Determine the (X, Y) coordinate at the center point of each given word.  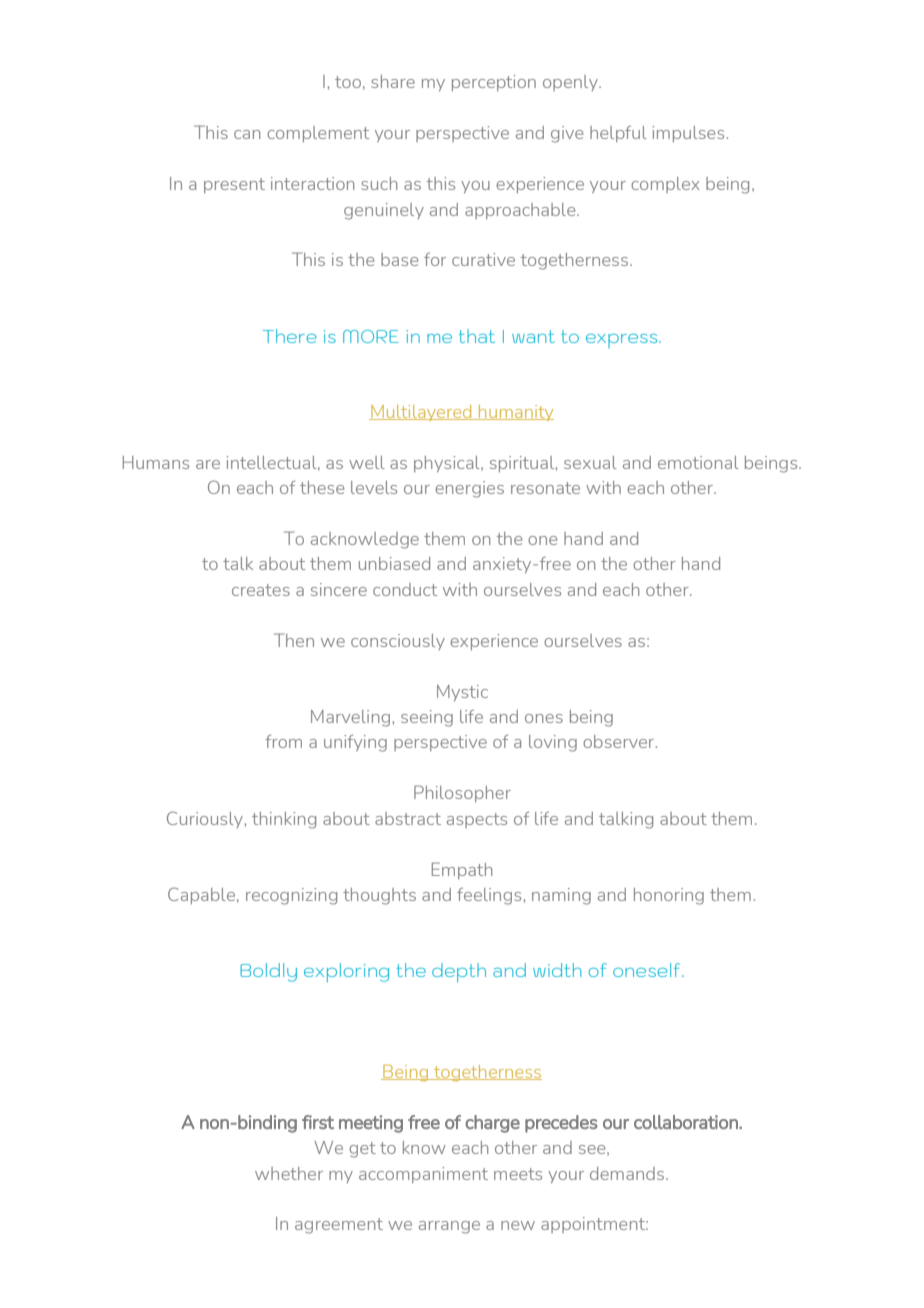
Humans (156, 462)
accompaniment (423, 1175)
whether (289, 1173)
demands (628, 1173)
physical (448, 464)
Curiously (206, 819)
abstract (408, 818)
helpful (618, 134)
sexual (590, 462)
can (247, 134)
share (393, 81)
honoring (669, 896)
